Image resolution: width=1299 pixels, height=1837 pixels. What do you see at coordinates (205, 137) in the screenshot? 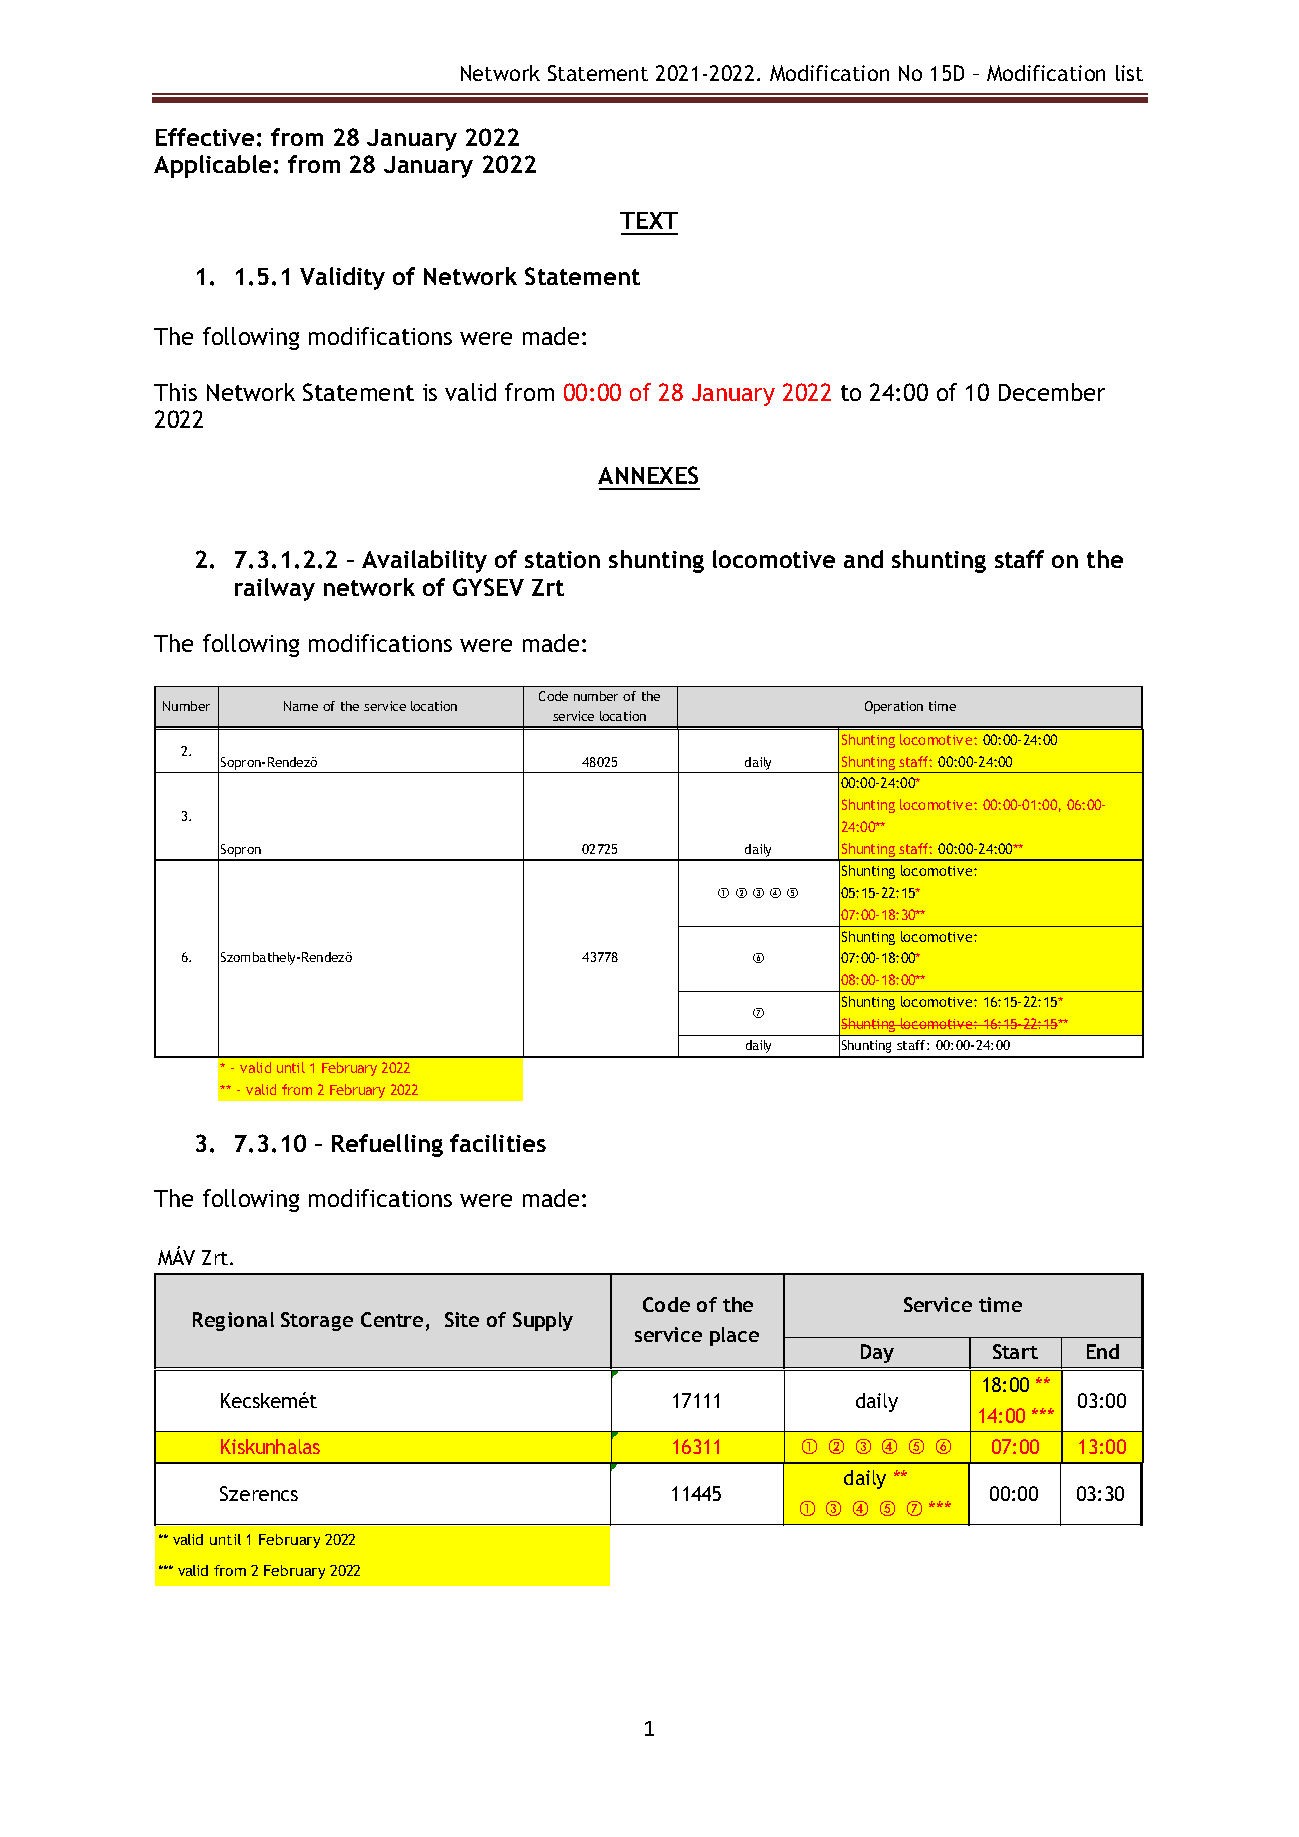
I see `Effective` at bounding box center [205, 137].
